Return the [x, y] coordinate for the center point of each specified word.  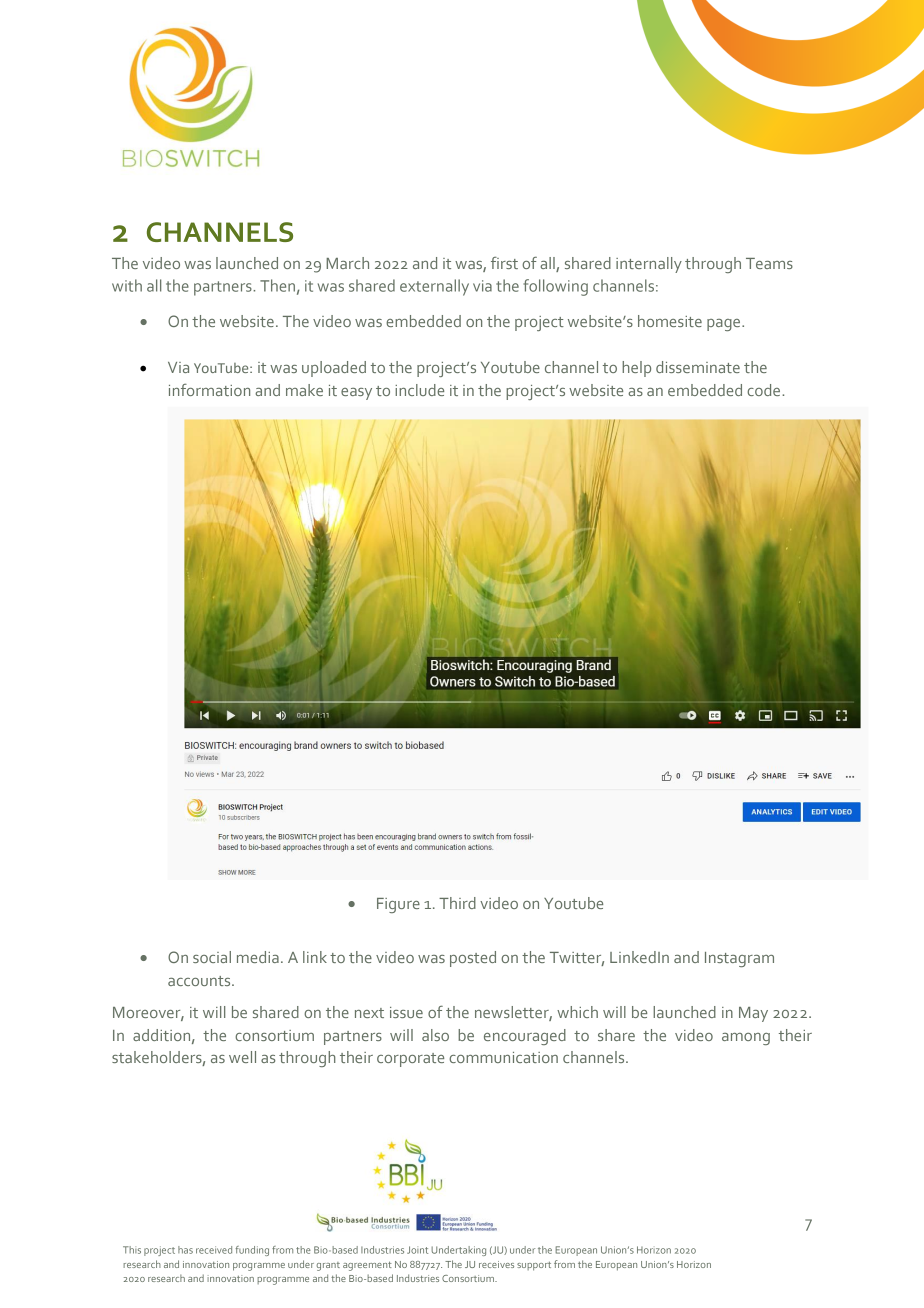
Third [457, 903]
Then [277, 285]
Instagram [739, 959]
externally [434, 287]
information [209, 389]
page [725, 325]
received [214, 1250]
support [534, 1266]
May [753, 1014]
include [419, 390]
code [765, 390]
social [212, 957]
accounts [200, 981]
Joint [417, 1250]
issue [406, 1012]
